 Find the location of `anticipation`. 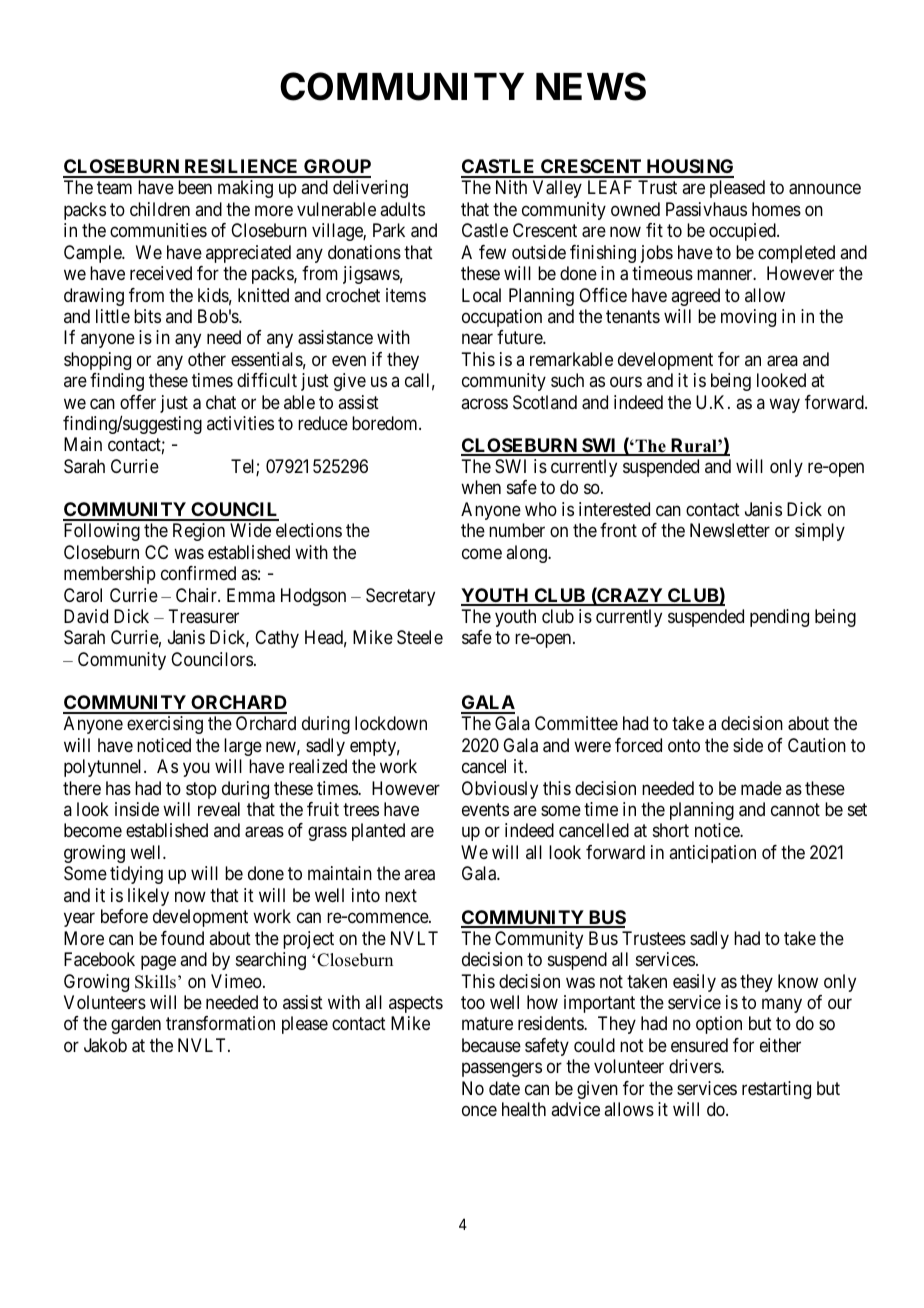

anticipation is located at coordinates (712, 854).
